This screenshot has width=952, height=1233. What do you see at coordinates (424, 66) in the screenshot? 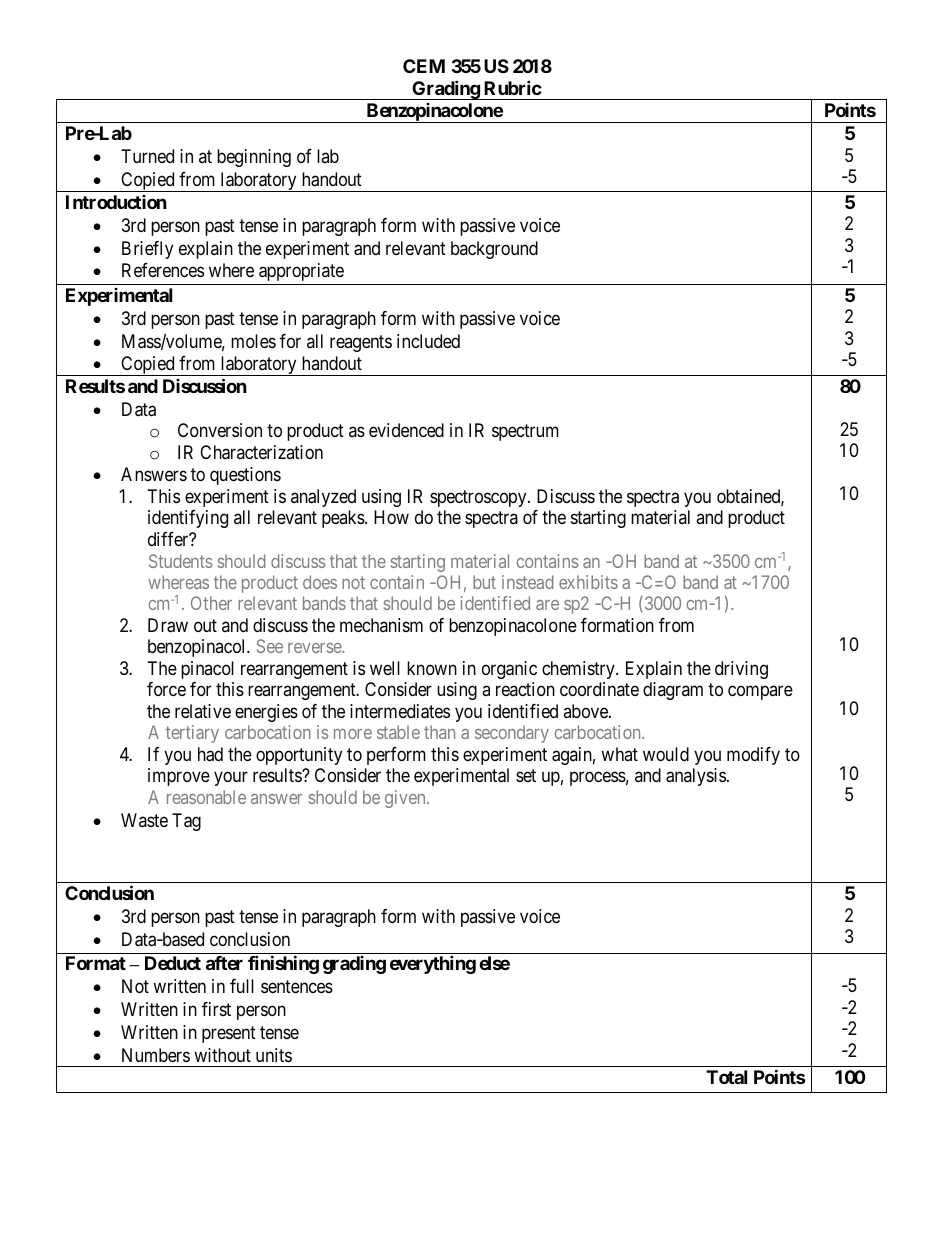
I see `CEM` at bounding box center [424, 66].
